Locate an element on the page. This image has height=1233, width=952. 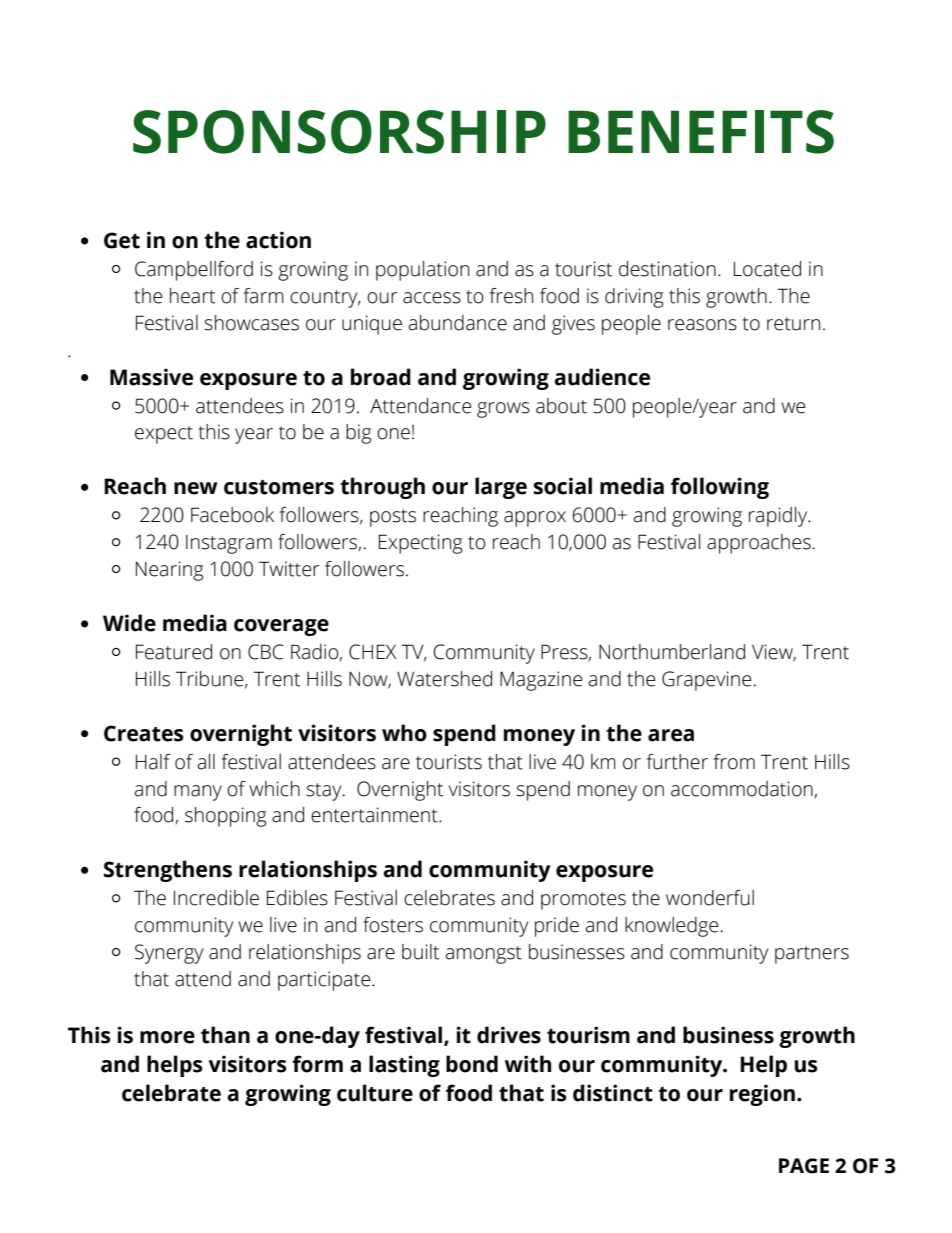
than is located at coordinates (225, 1035).
